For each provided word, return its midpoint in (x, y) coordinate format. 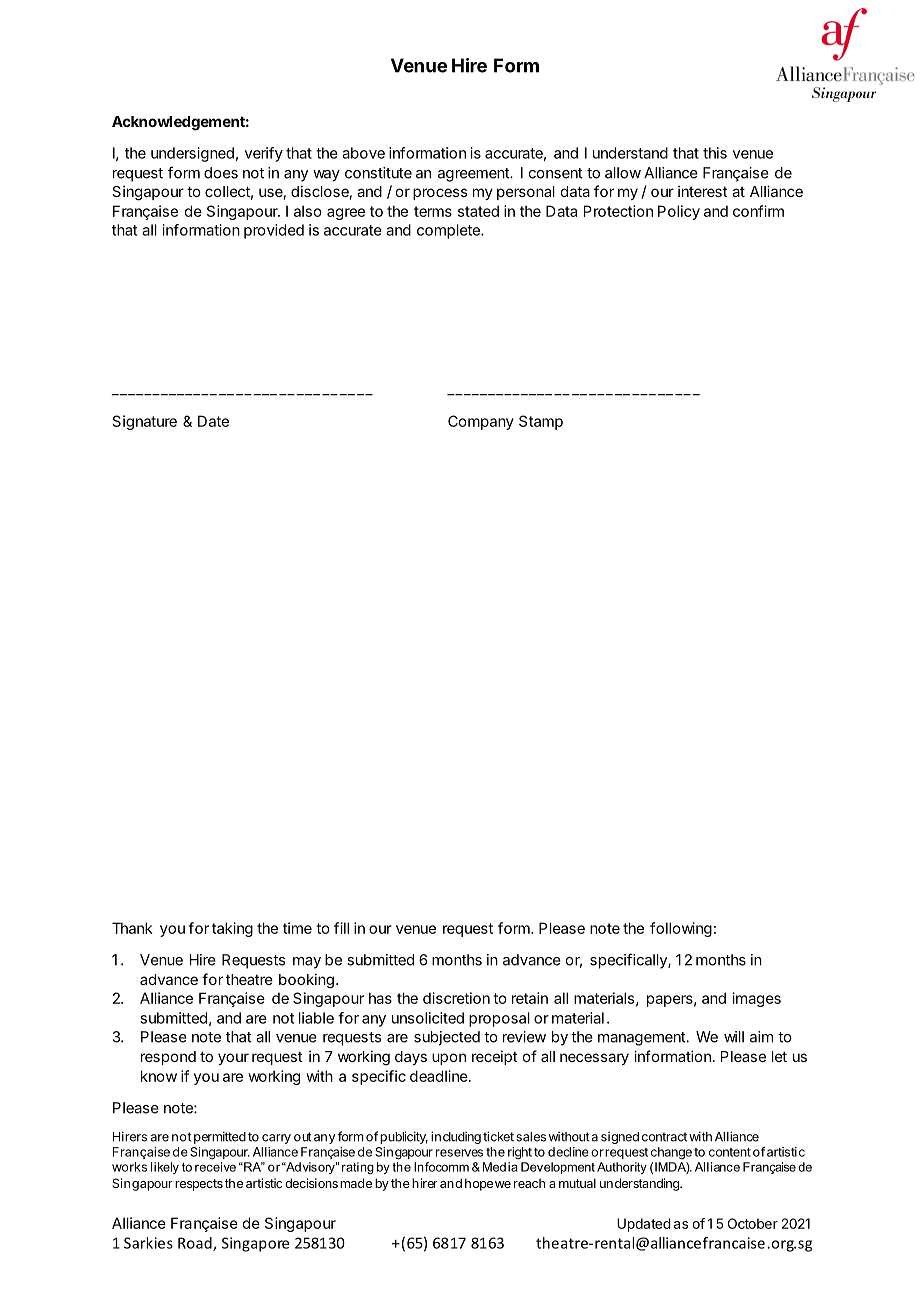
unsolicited (428, 1018)
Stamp (541, 422)
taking (232, 929)
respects (199, 1185)
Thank (132, 928)
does (221, 173)
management (642, 1039)
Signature (144, 422)
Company (481, 422)
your (233, 1059)
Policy (679, 212)
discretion (456, 998)
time (297, 928)
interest (703, 191)
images (757, 999)
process (440, 194)
